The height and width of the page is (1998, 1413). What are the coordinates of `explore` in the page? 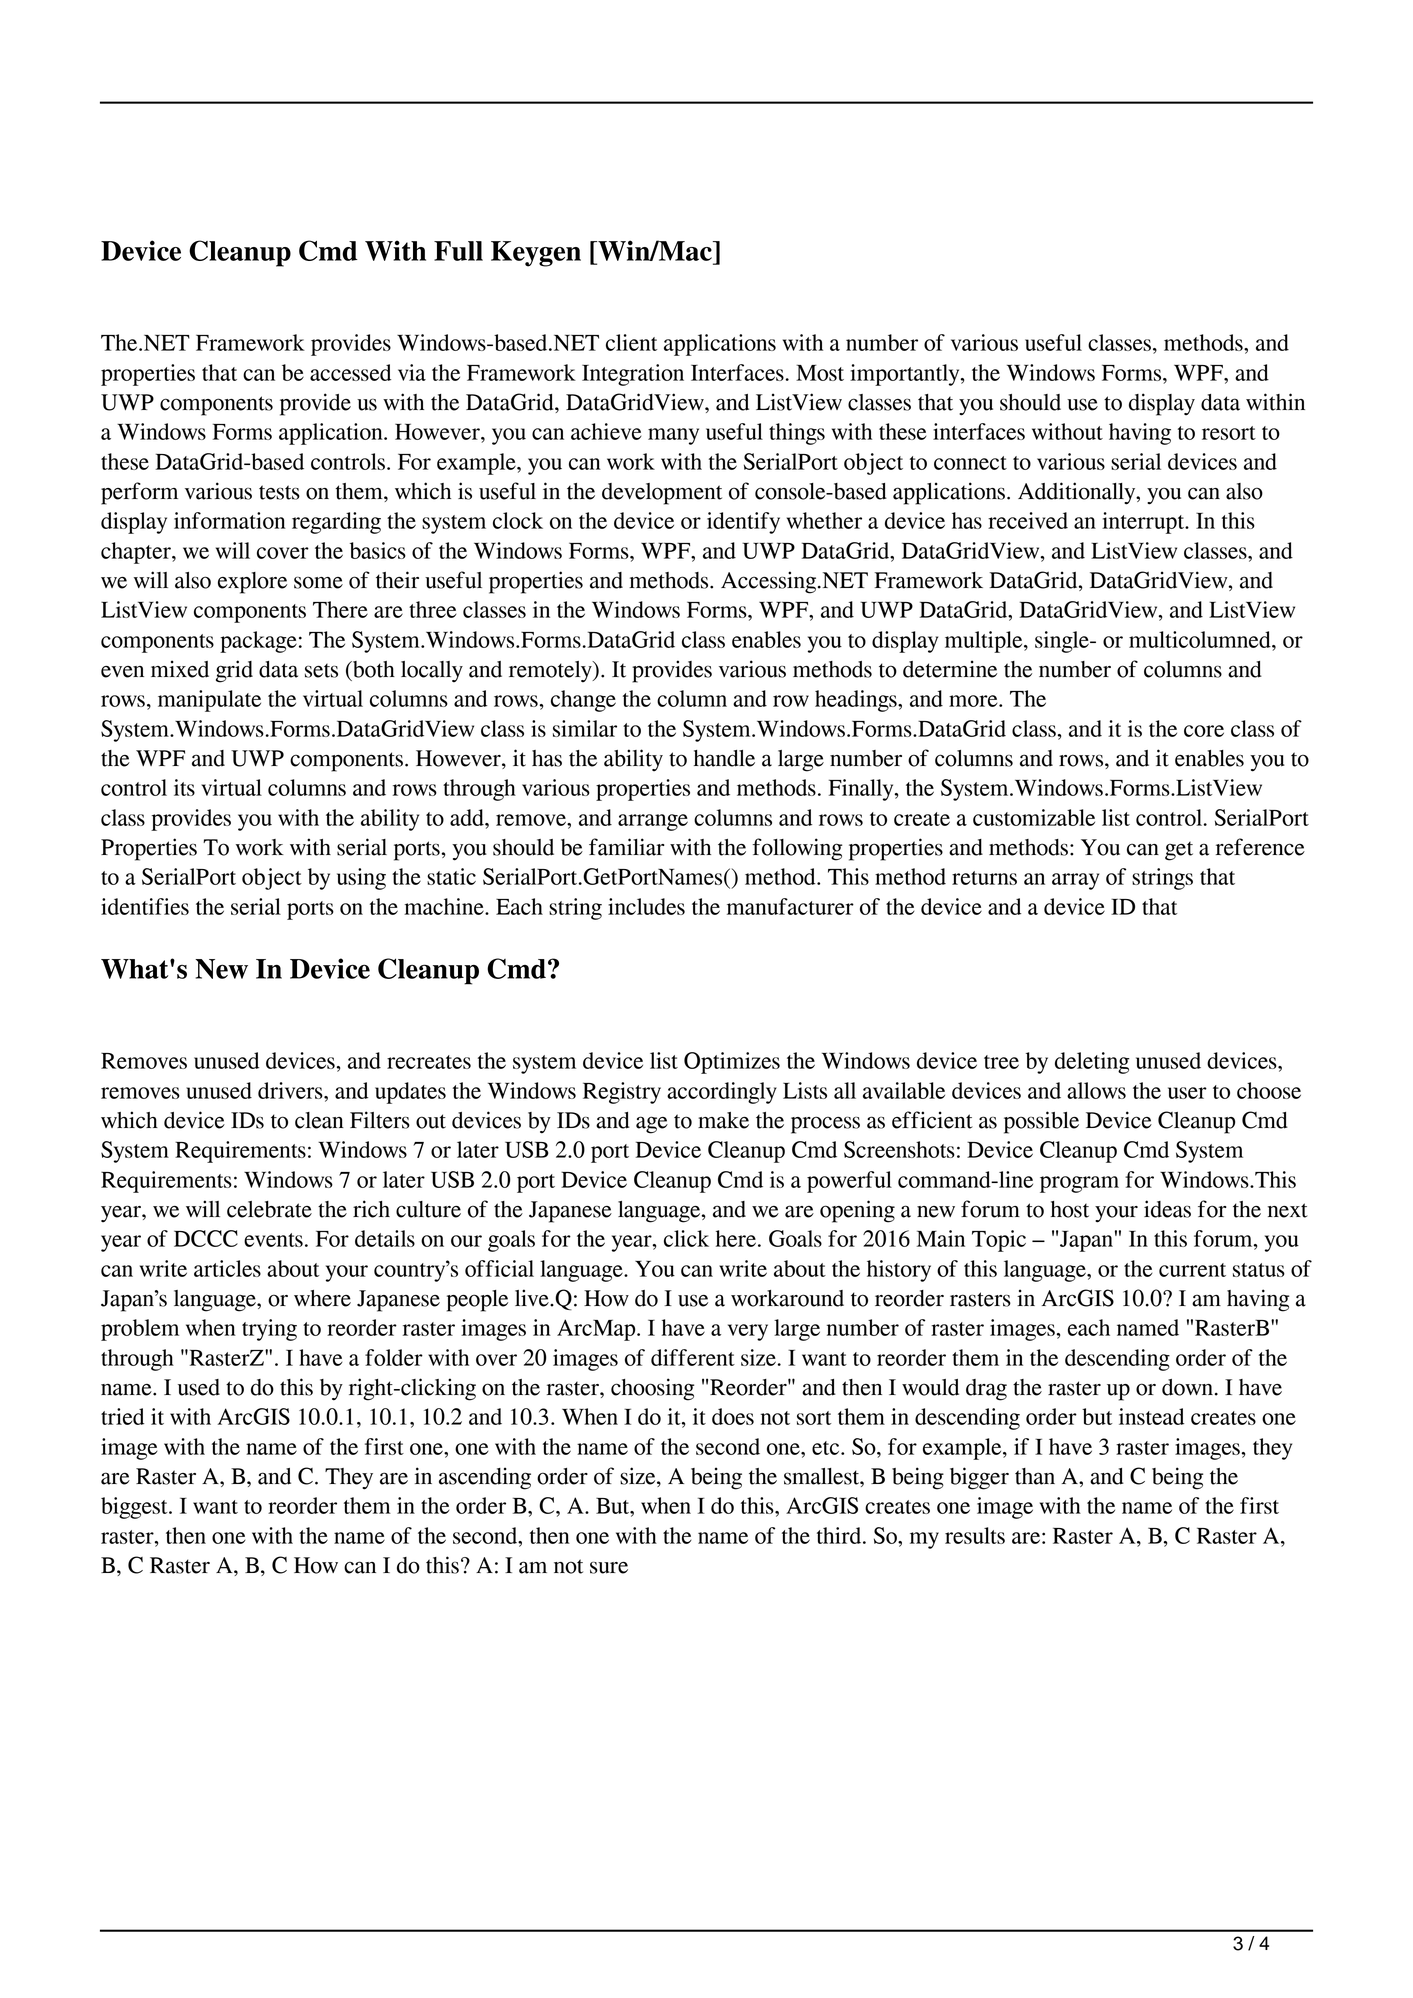 It's located at (252, 583).
